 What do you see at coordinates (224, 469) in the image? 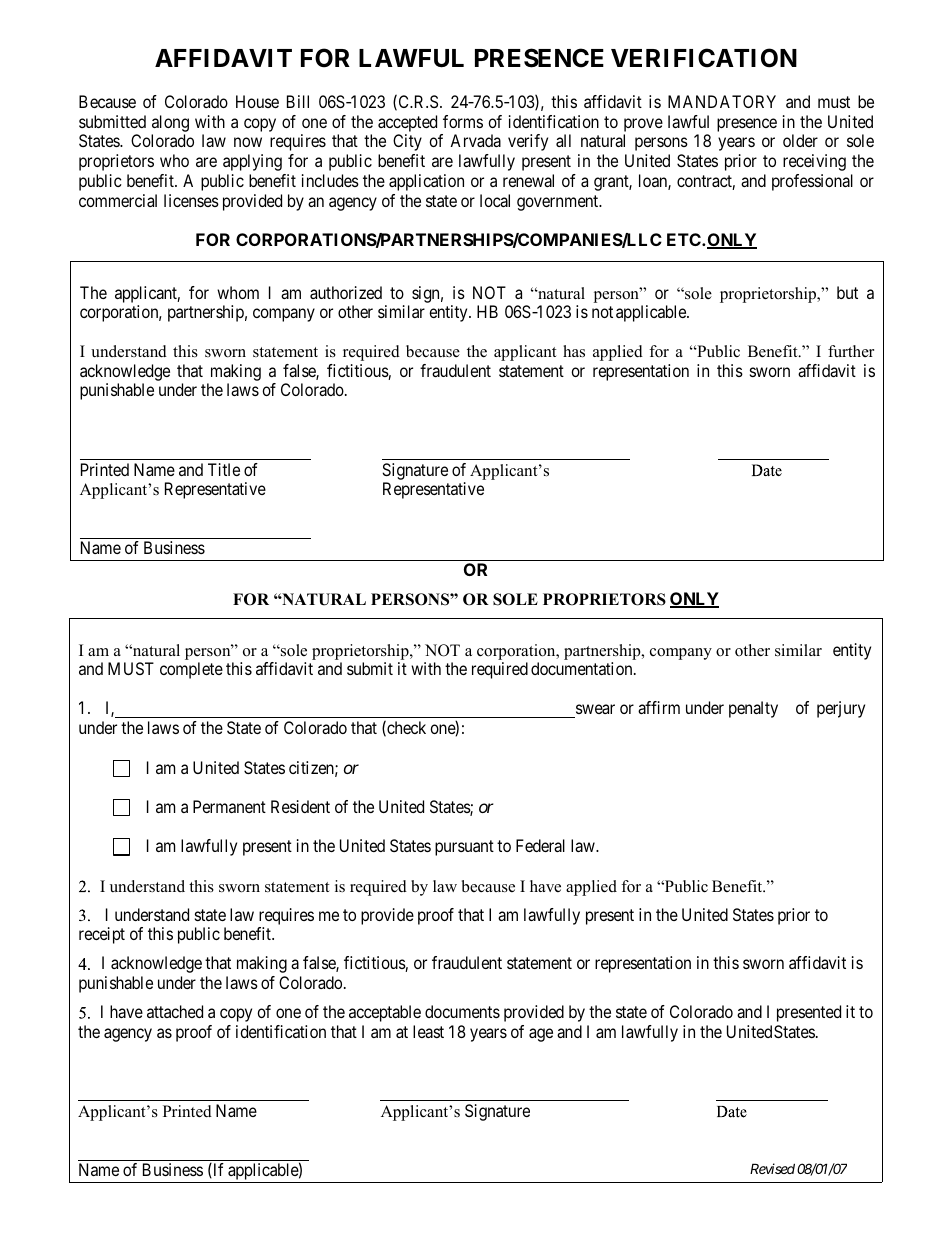
I see `Title` at bounding box center [224, 469].
